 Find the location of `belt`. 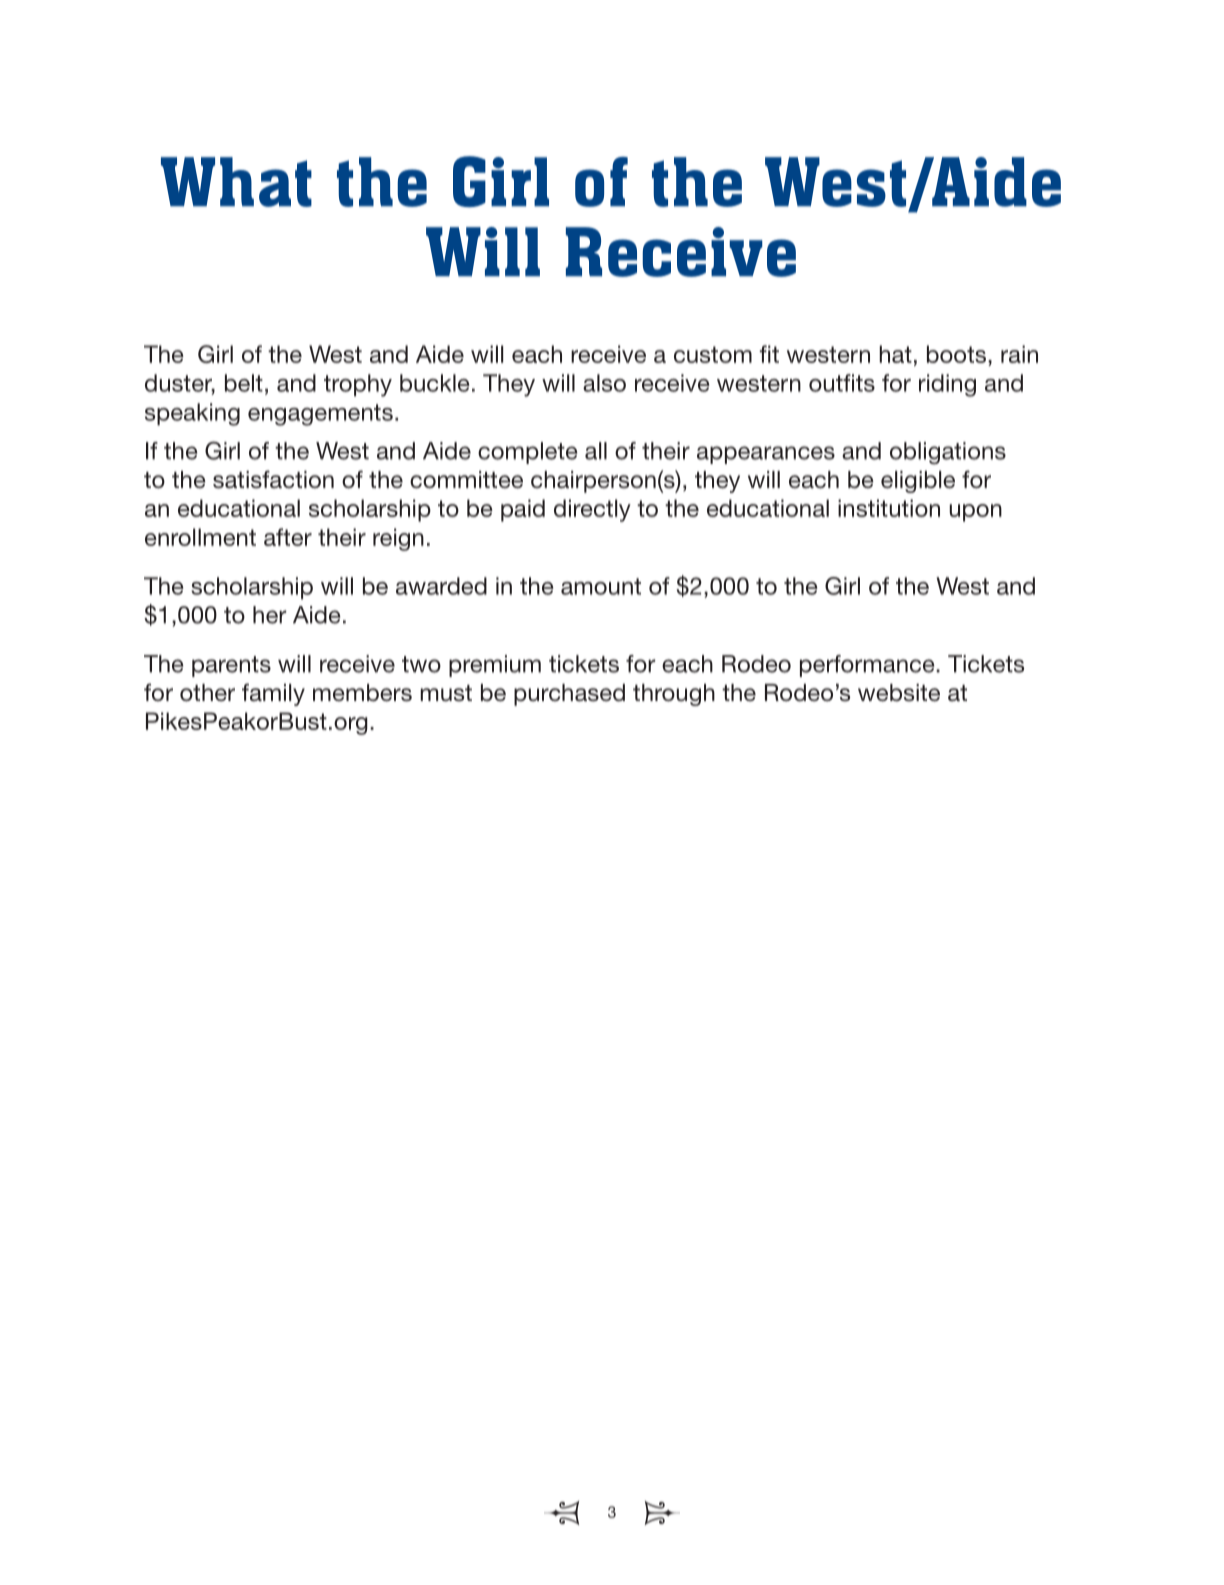

belt is located at coordinates (244, 383).
